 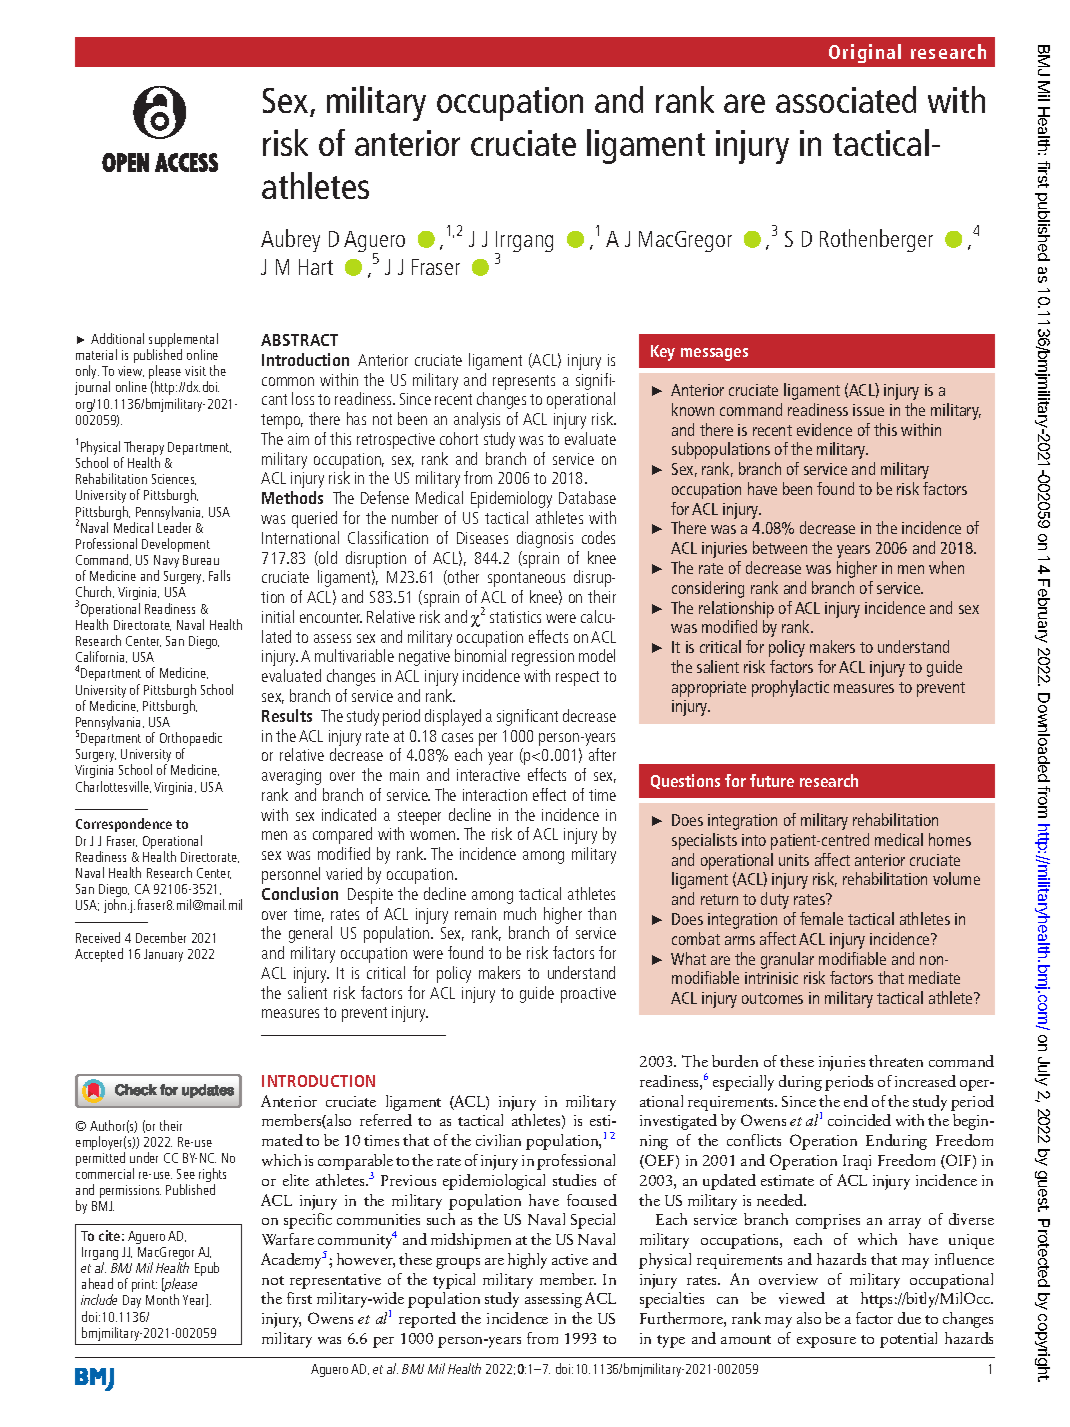 What do you see at coordinates (846, 99) in the screenshot?
I see `associated` at bounding box center [846, 99].
